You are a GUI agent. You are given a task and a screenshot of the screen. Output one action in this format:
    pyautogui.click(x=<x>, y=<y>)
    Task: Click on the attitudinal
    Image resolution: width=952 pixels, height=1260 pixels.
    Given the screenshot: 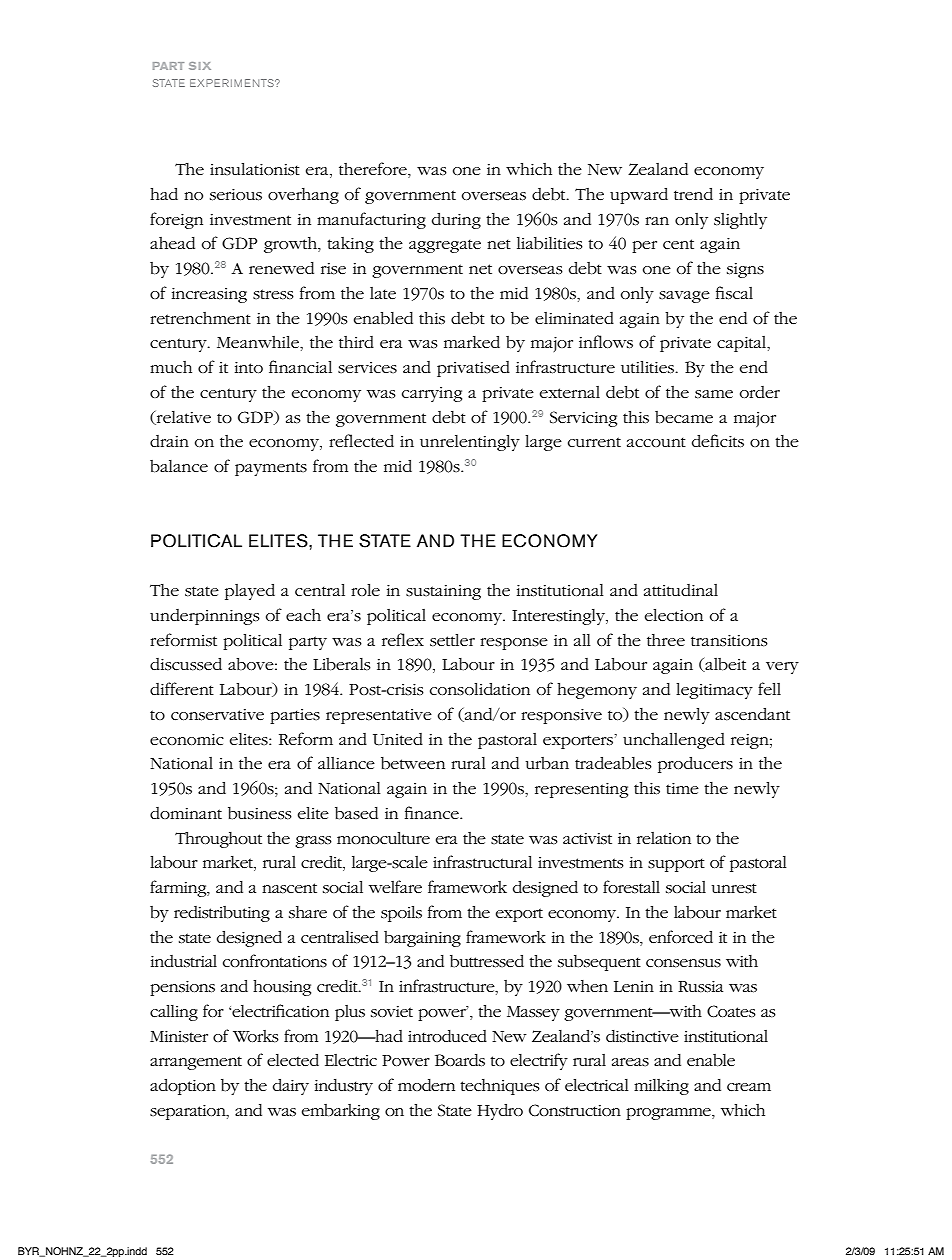 What is the action you would take?
    pyautogui.click(x=681, y=590)
